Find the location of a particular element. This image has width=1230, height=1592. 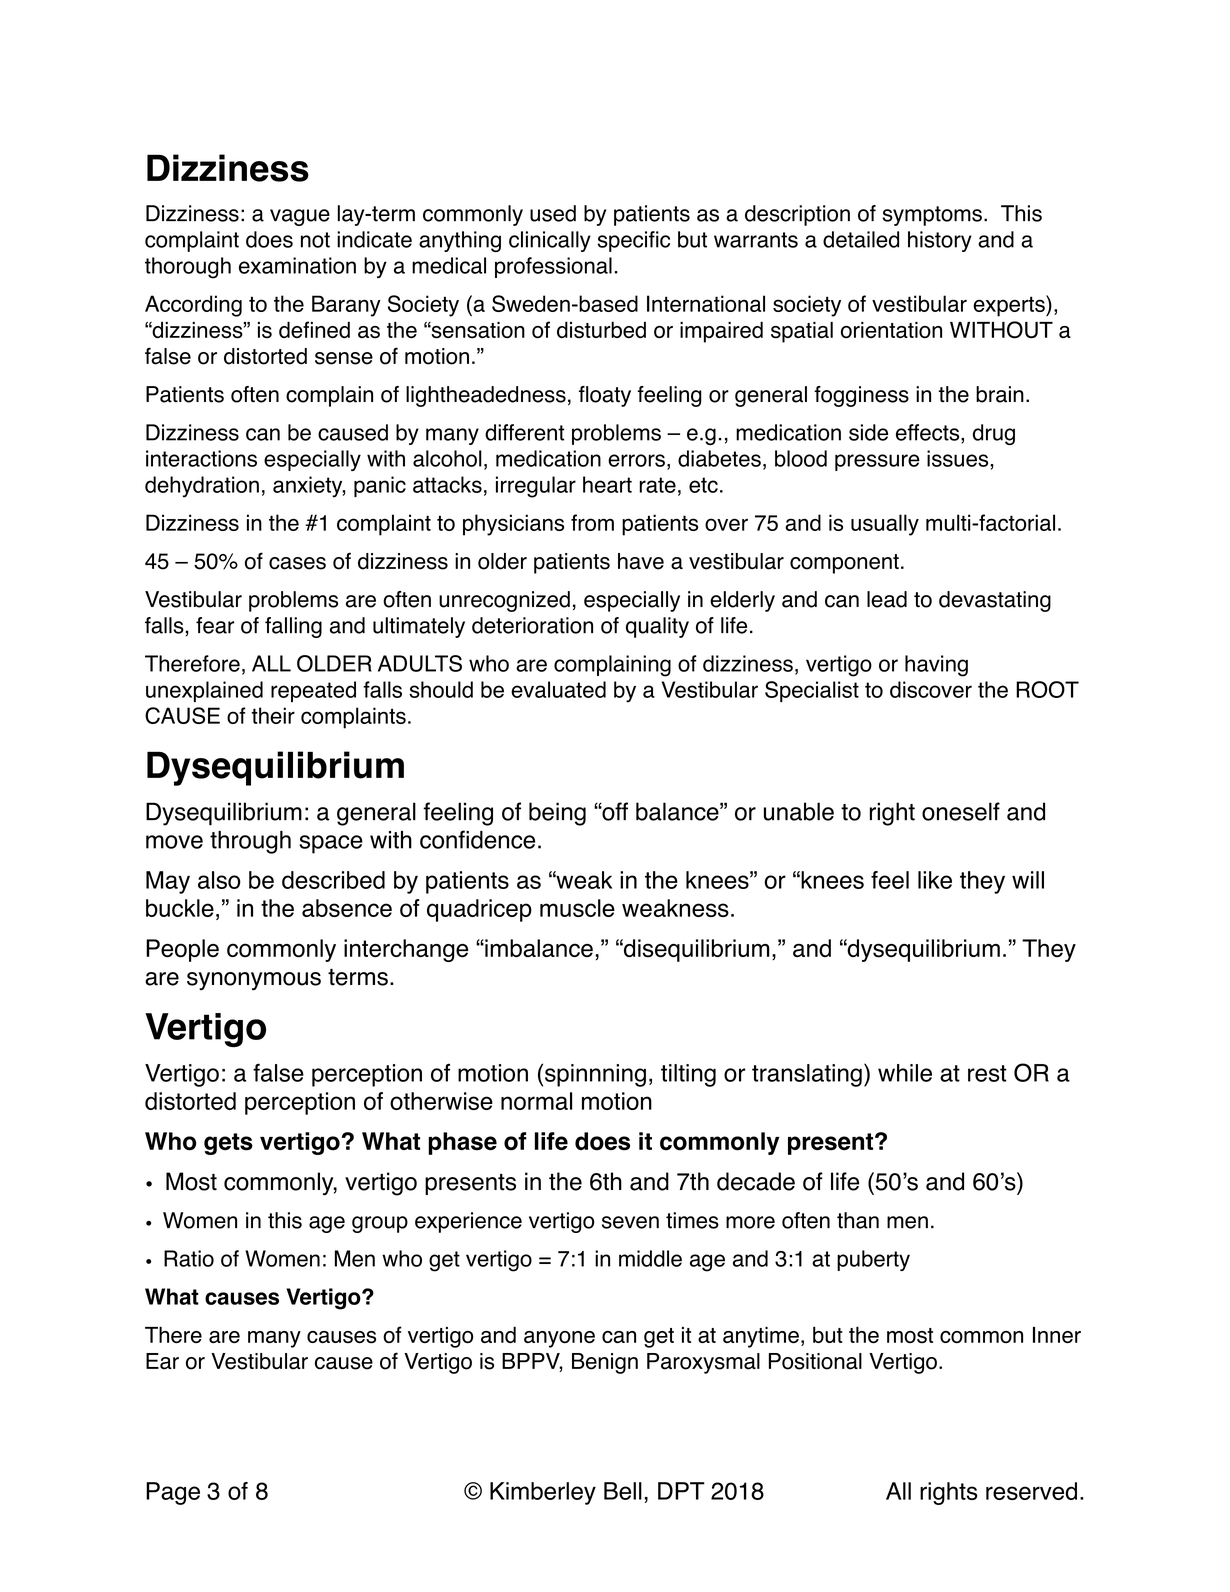

tilting is located at coordinates (688, 1075).
